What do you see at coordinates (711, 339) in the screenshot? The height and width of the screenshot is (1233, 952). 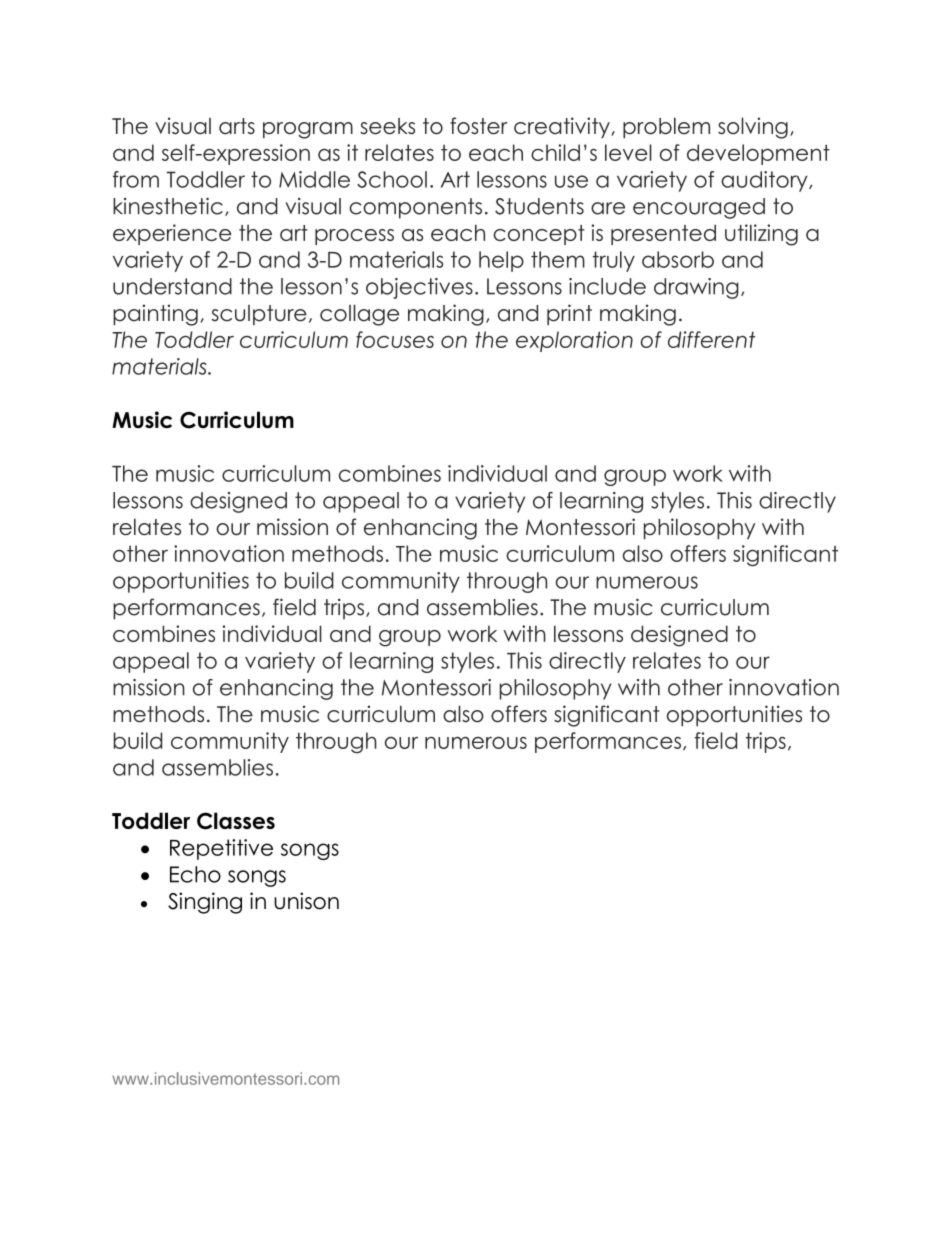 I see `different` at bounding box center [711, 339].
